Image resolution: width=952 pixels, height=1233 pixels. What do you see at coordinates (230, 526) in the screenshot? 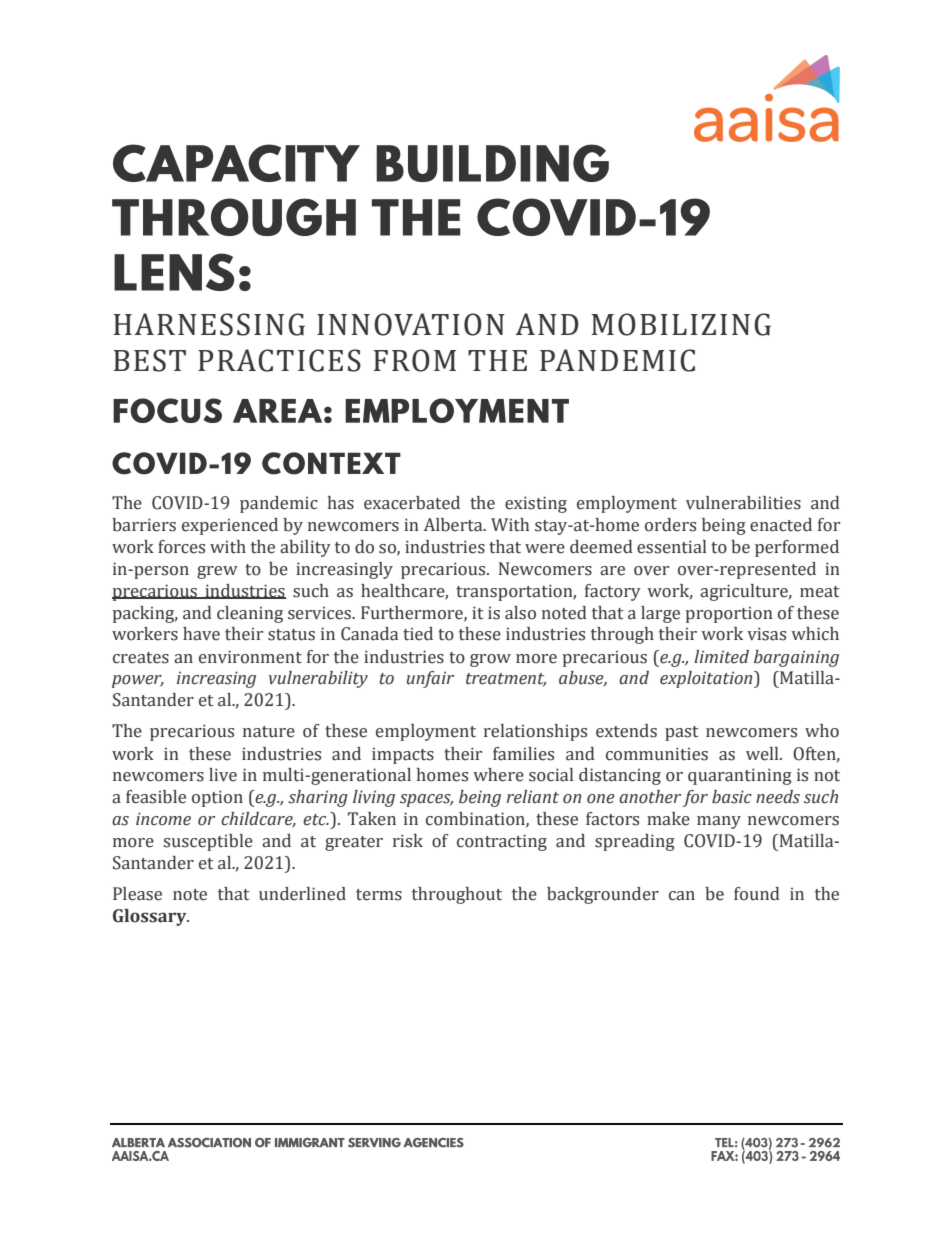
I see `experienced` at bounding box center [230, 526].
